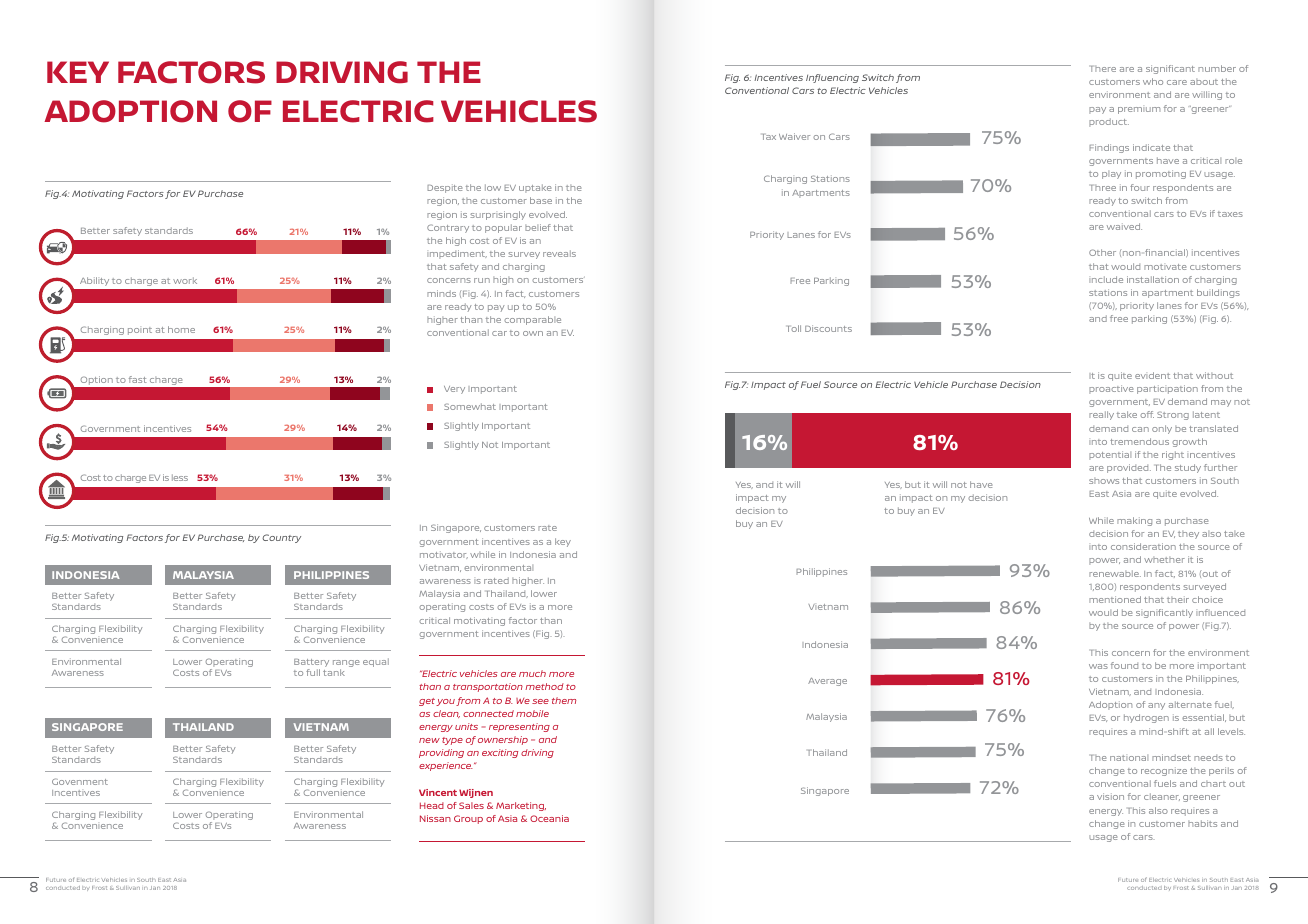 The width and height of the page is (1308, 924). What do you see at coordinates (532, 673) in the page?
I see `much` at bounding box center [532, 673].
